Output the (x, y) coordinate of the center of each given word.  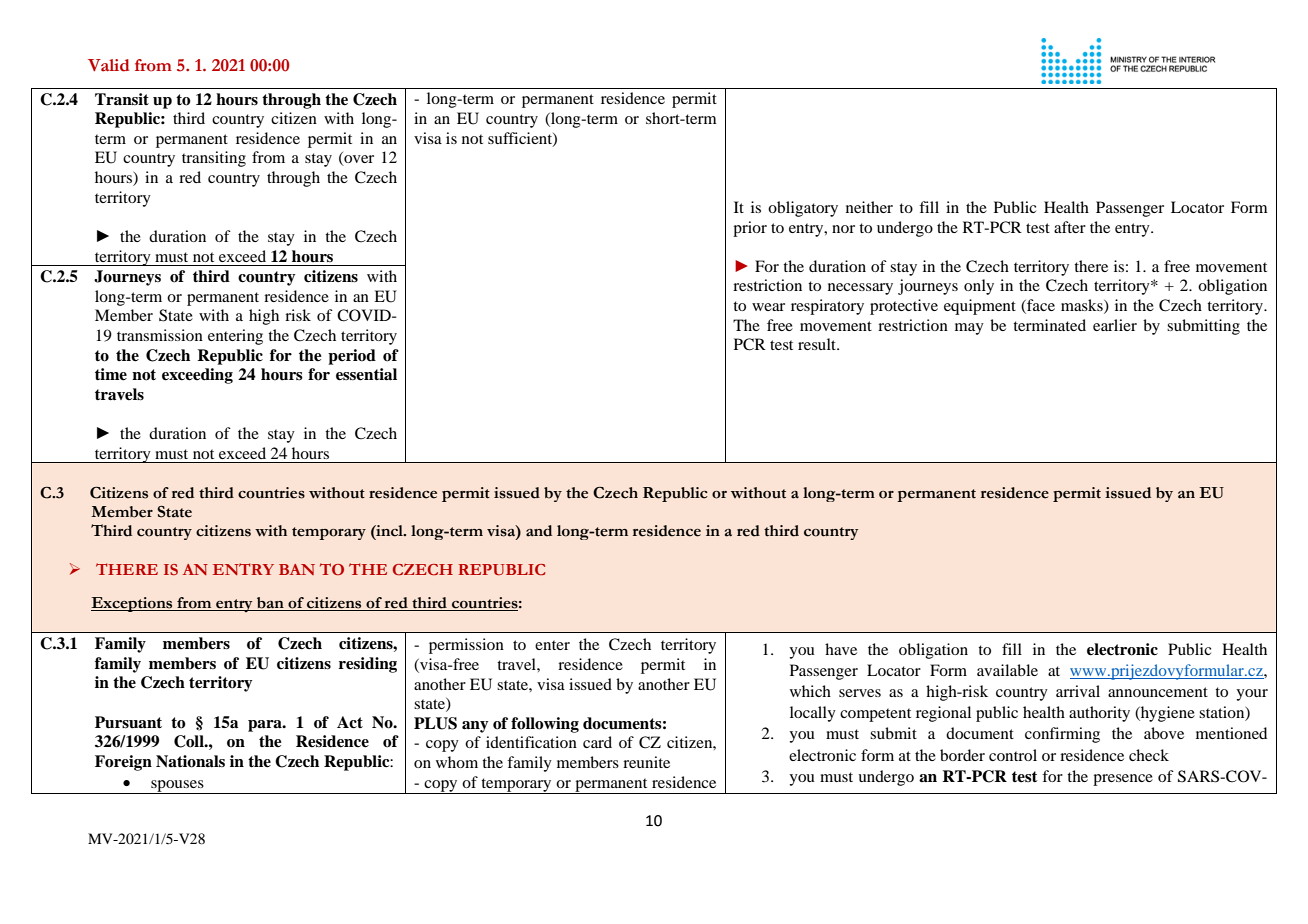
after (1070, 227)
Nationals (190, 761)
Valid (108, 65)
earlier (1115, 325)
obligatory (803, 209)
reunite (646, 762)
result (818, 344)
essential (366, 374)
